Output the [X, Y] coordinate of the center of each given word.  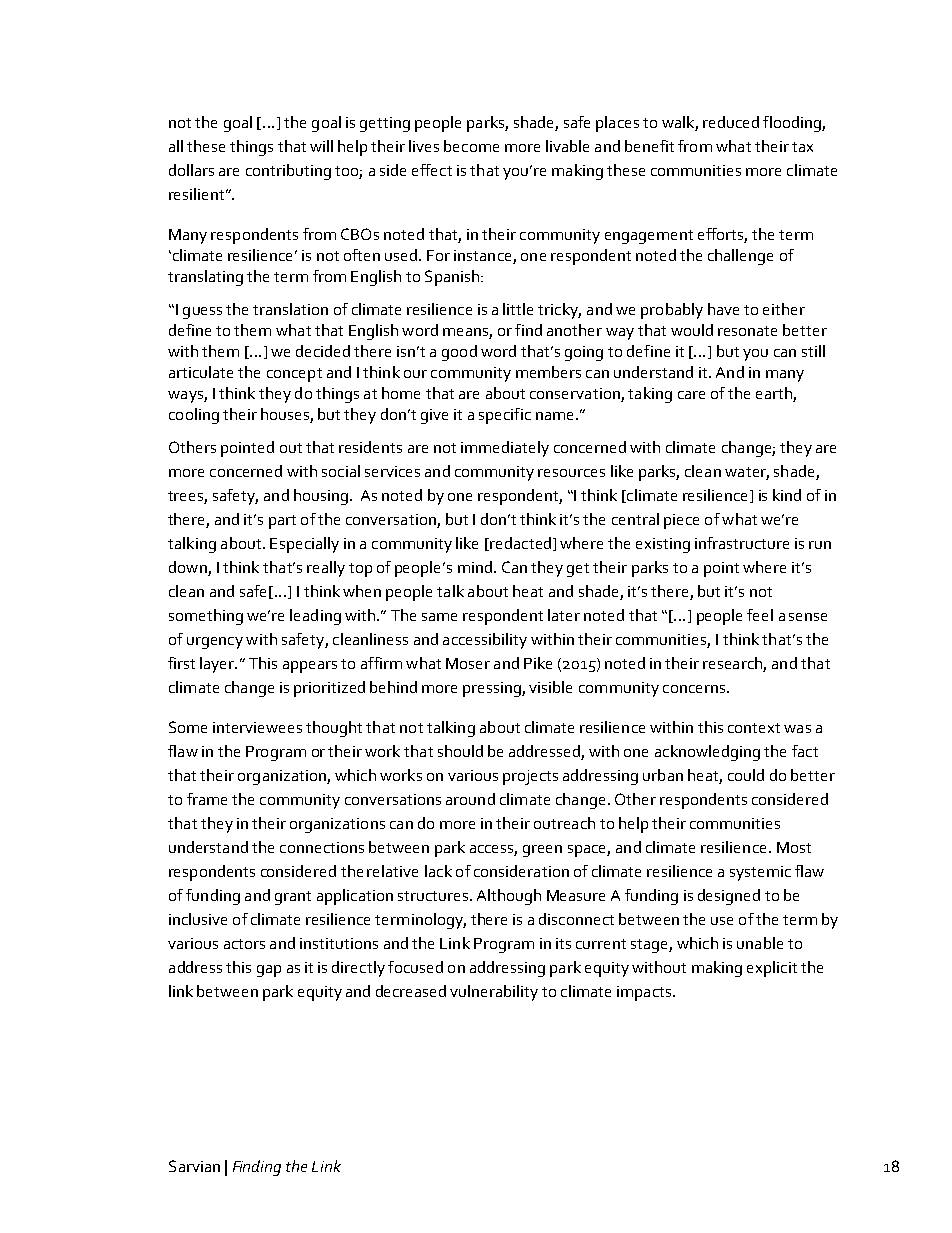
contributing [288, 172]
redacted [519, 544]
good [459, 353]
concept [294, 375]
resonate [747, 331]
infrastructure [742, 543]
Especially [304, 545]
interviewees [257, 727]
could [746, 775]
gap [269, 971]
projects [530, 777]
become [471, 146]
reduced [731, 122]
